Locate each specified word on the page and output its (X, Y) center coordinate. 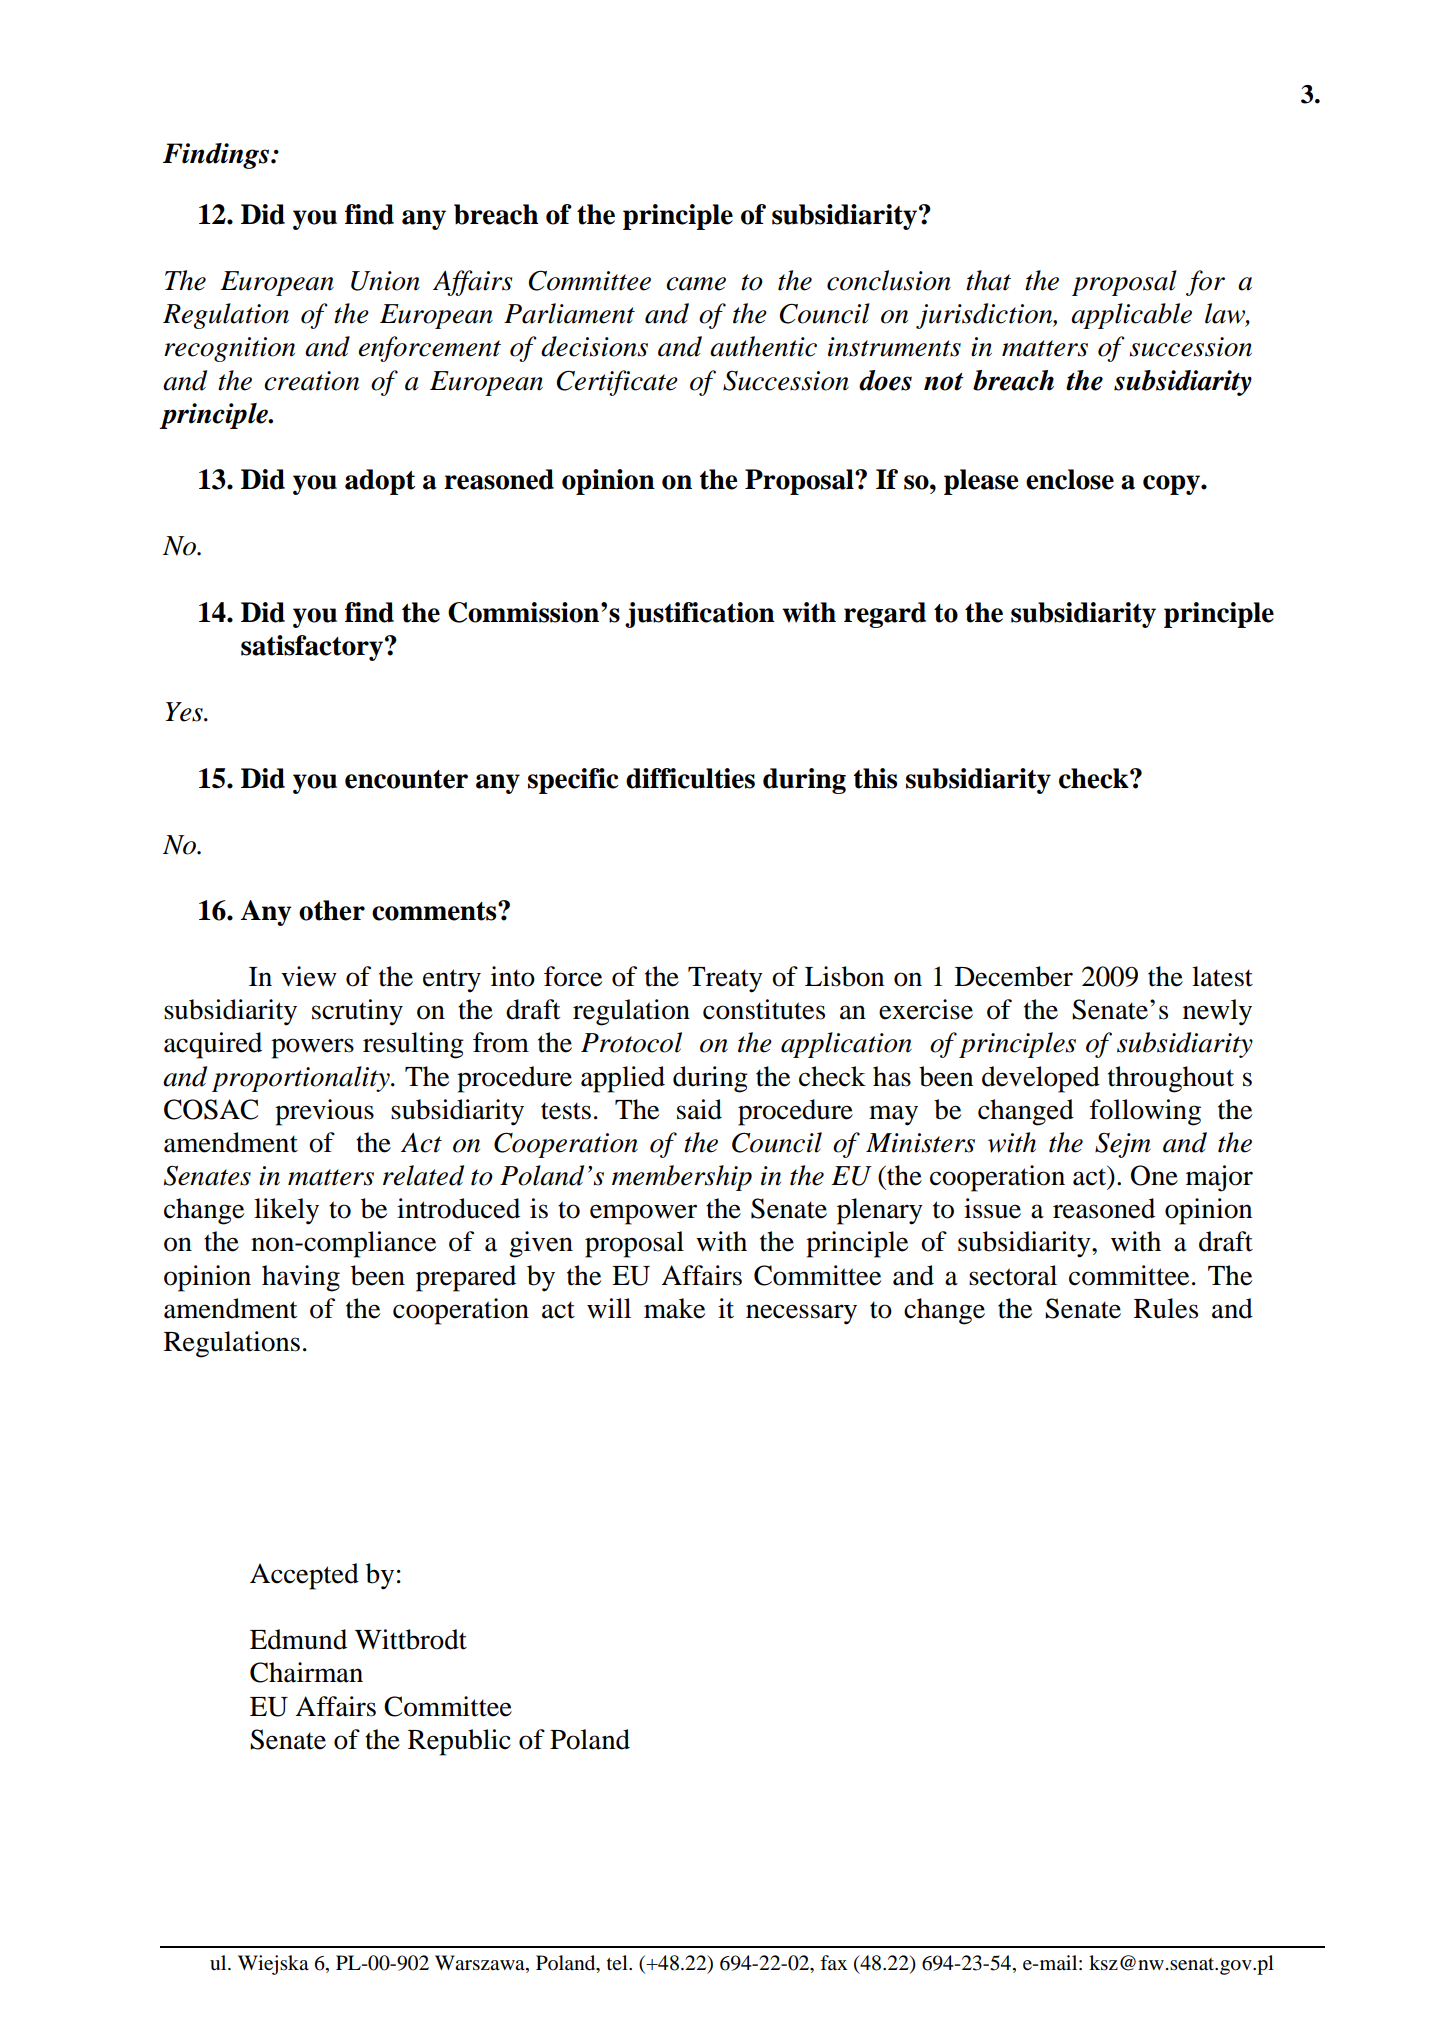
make (674, 1308)
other (332, 910)
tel (618, 1962)
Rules (1166, 1308)
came (696, 284)
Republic (459, 1742)
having (301, 1278)
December (1014, 976)
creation (311, 381)
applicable (1131, 316)
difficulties (690, 778)
